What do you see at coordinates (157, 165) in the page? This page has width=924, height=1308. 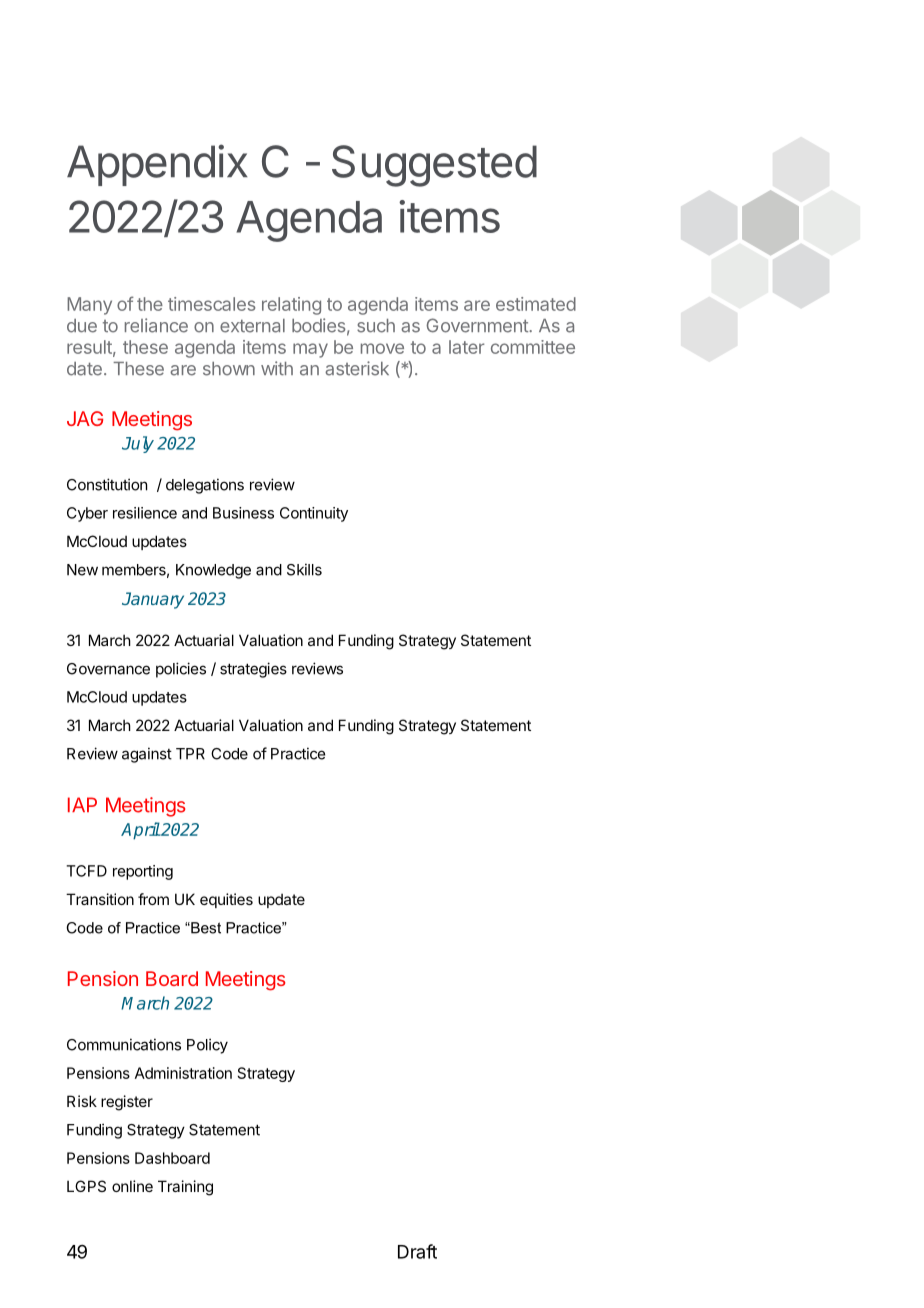 I see `Appendix` at bounding box center [157, 165].
